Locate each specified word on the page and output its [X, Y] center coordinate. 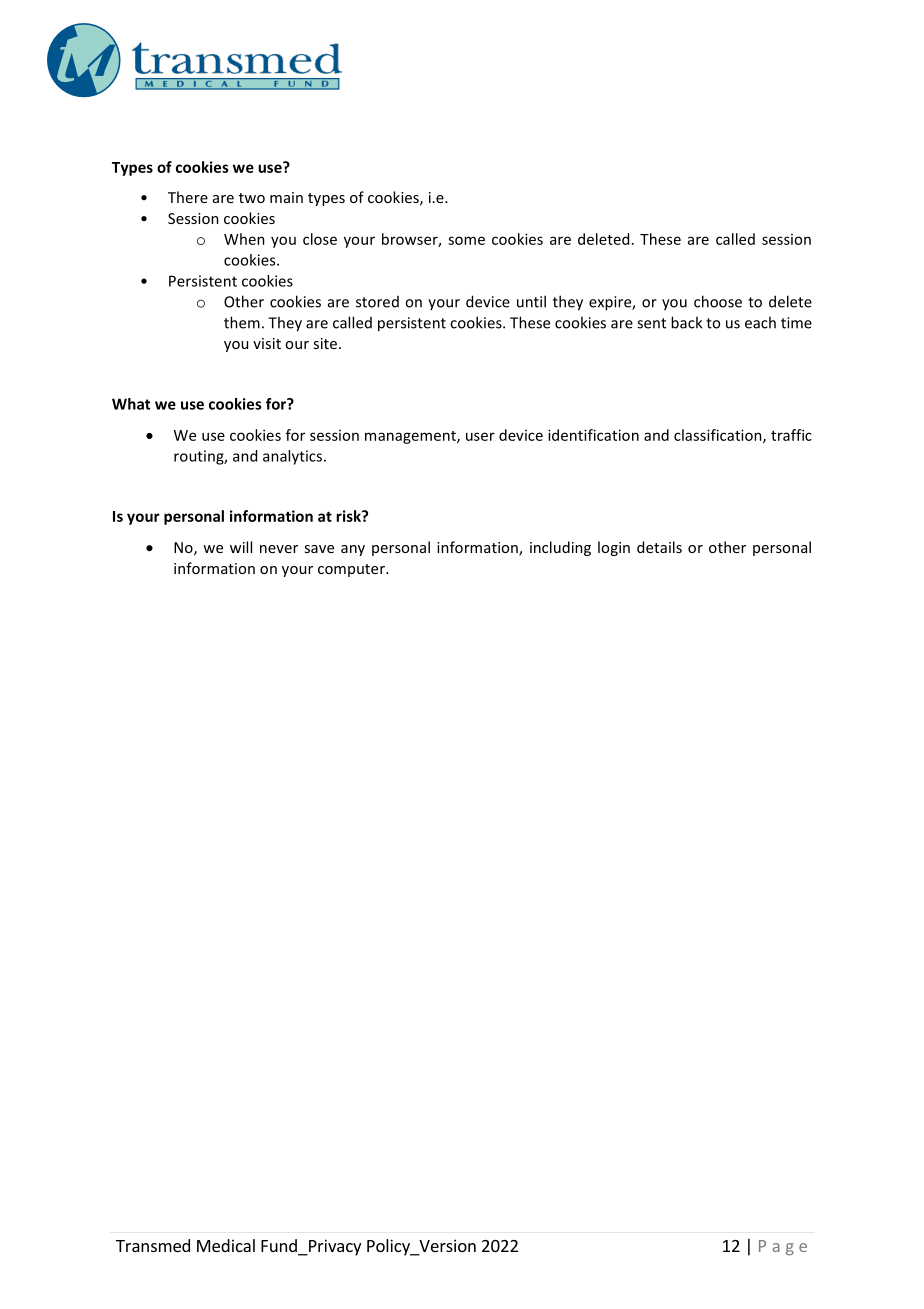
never [279, 549]
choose [718, 301]
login [614, 548]
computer [352, 570]
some [466, 240]
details [659, 547]
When [244, 239]
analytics [294, 457]
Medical [226, 1245]
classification [719, 436]
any [353, 550]
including [560, 548]
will [241, 547]
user [480, 436]
